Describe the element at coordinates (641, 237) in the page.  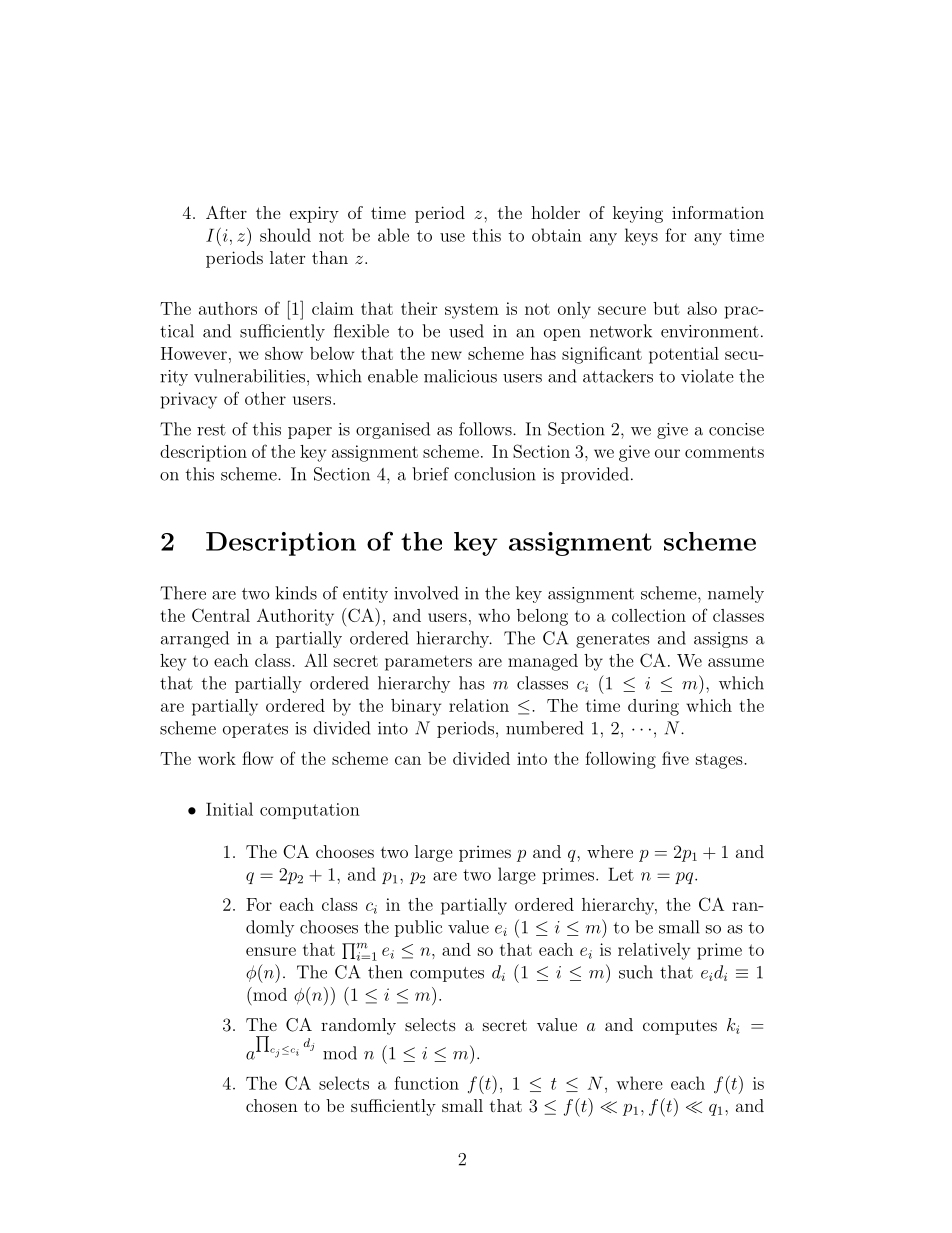
I see `keys` at that location.
